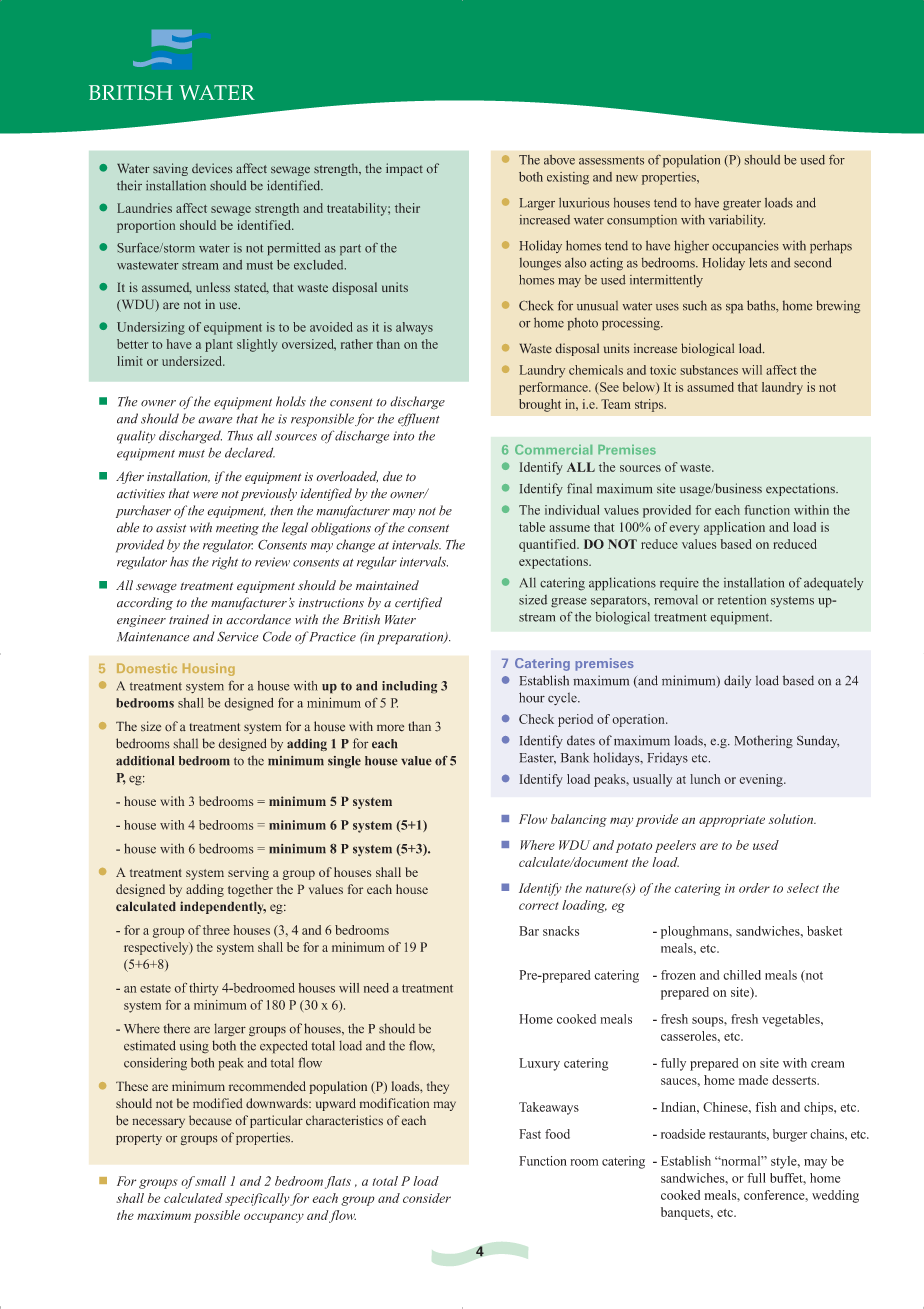  I want to click on impact, so click(404, 169).
